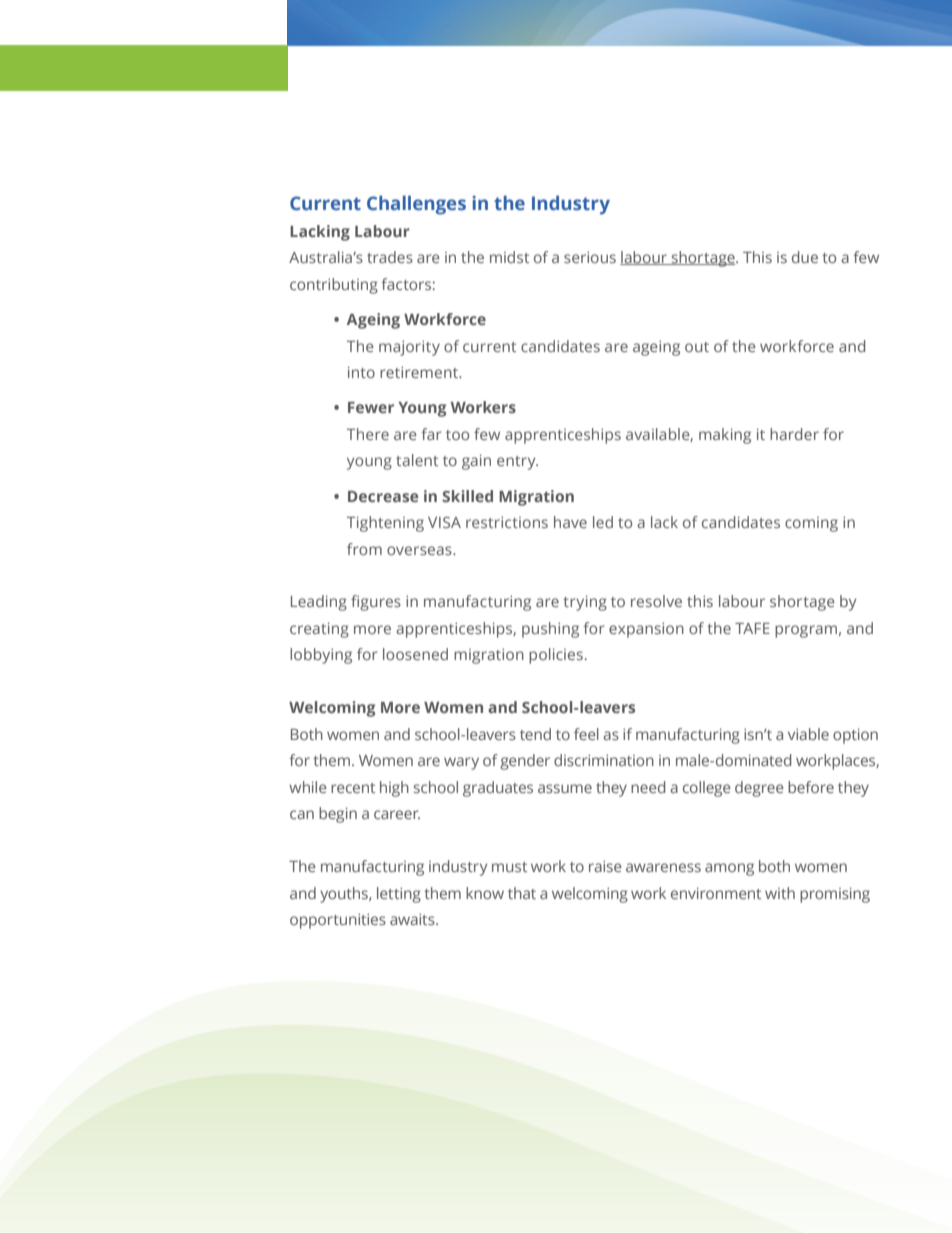  What do you see at coordinates (517, 463) in the screenshot?
I see `entry` at bounding box center [517, 463].
